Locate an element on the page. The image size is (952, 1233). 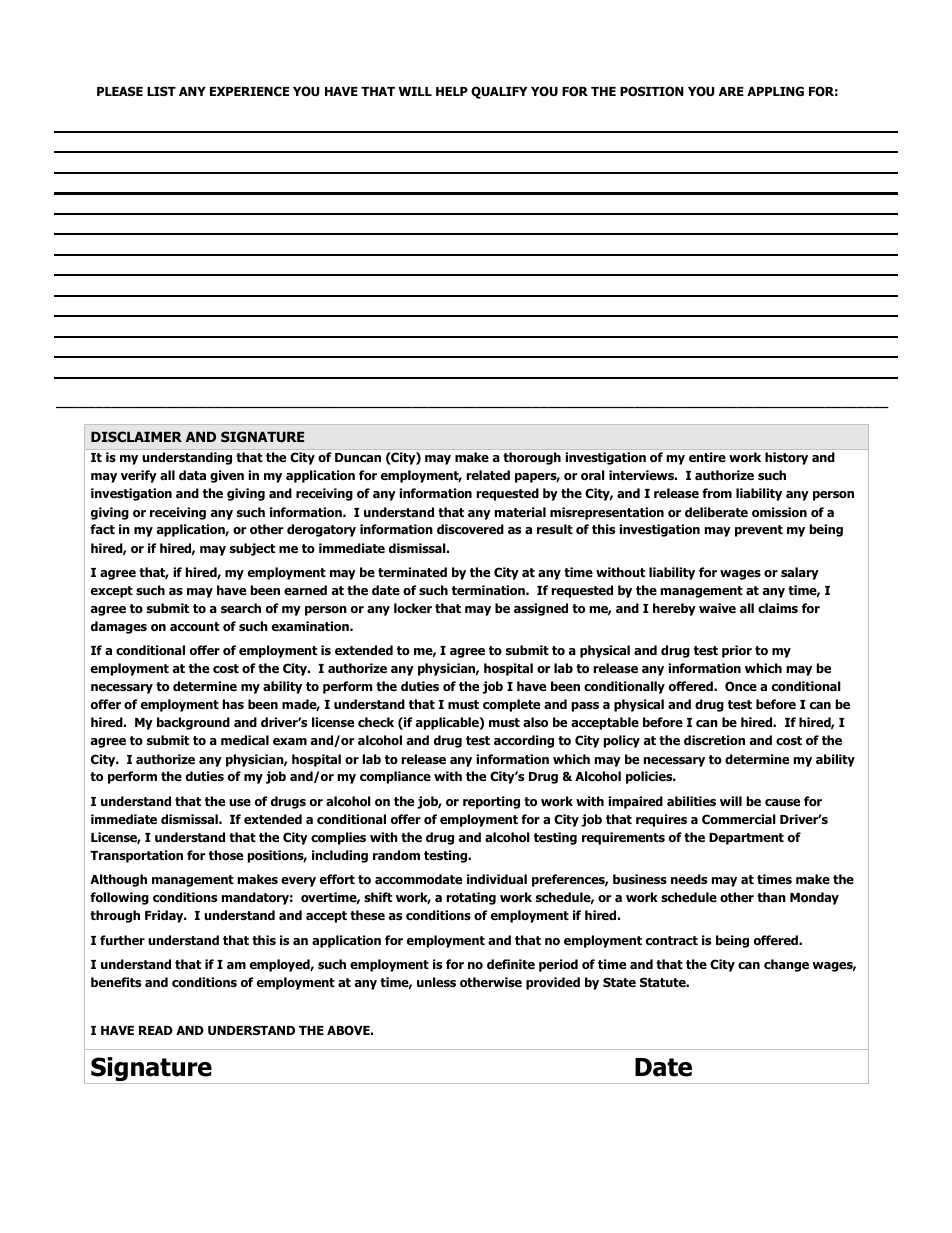
READ is located at coordinates (156, 1030).
